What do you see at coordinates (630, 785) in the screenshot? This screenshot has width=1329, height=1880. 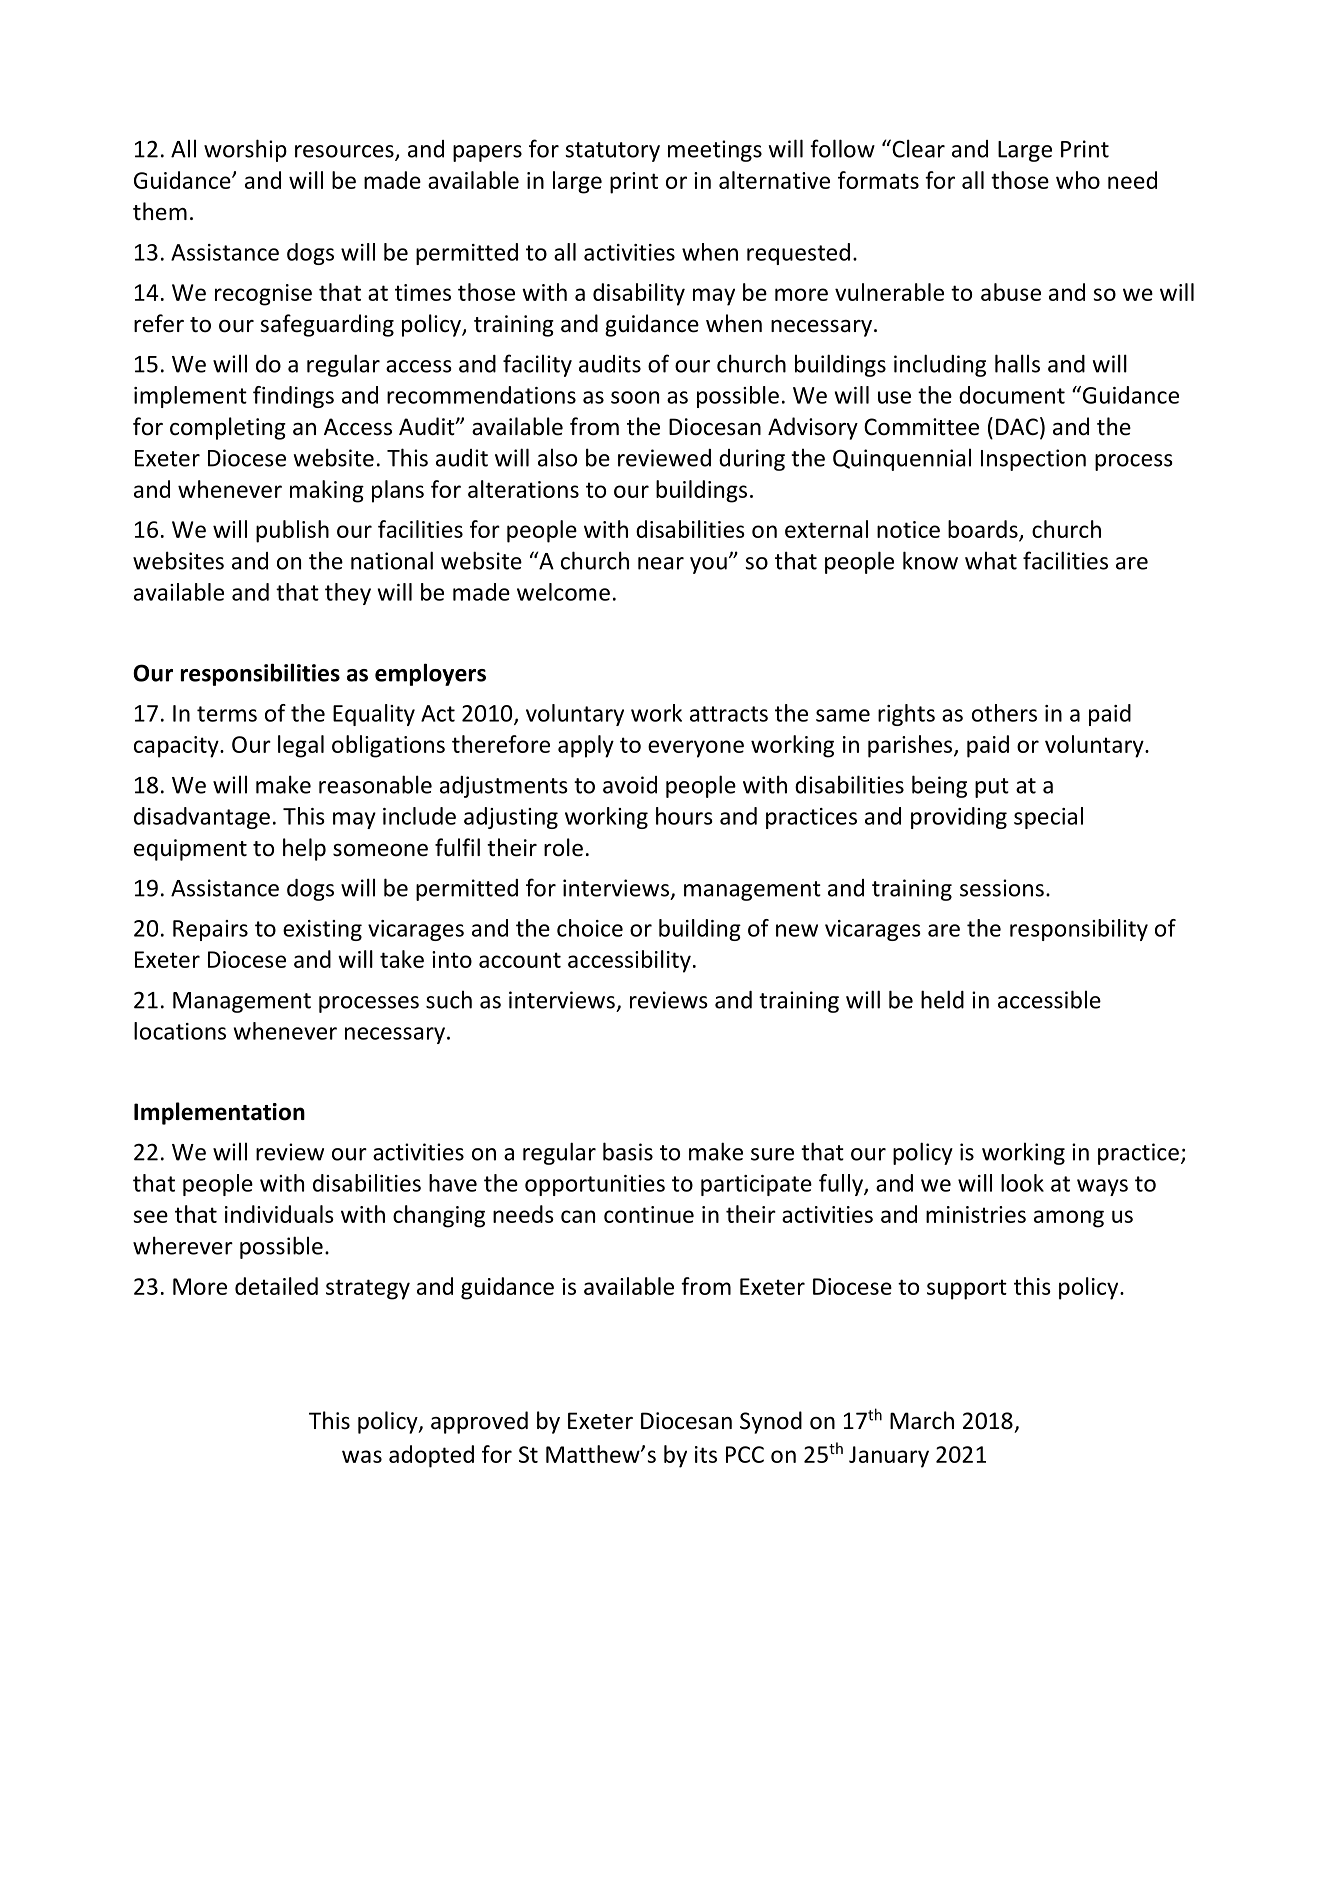 I see `avoid` at bounding box center [630, 785].
